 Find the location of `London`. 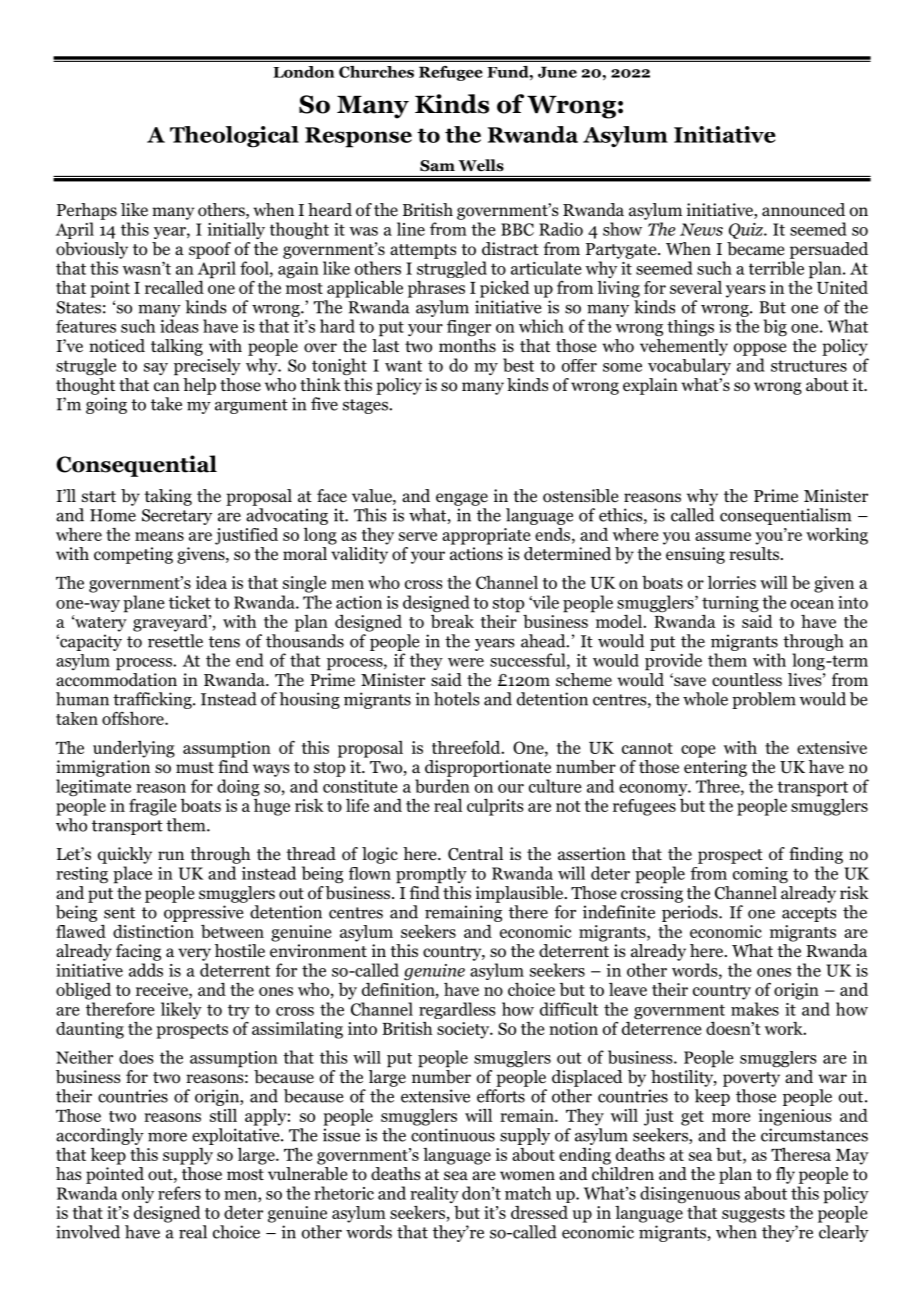

London is located at coordinates (304, 72).
